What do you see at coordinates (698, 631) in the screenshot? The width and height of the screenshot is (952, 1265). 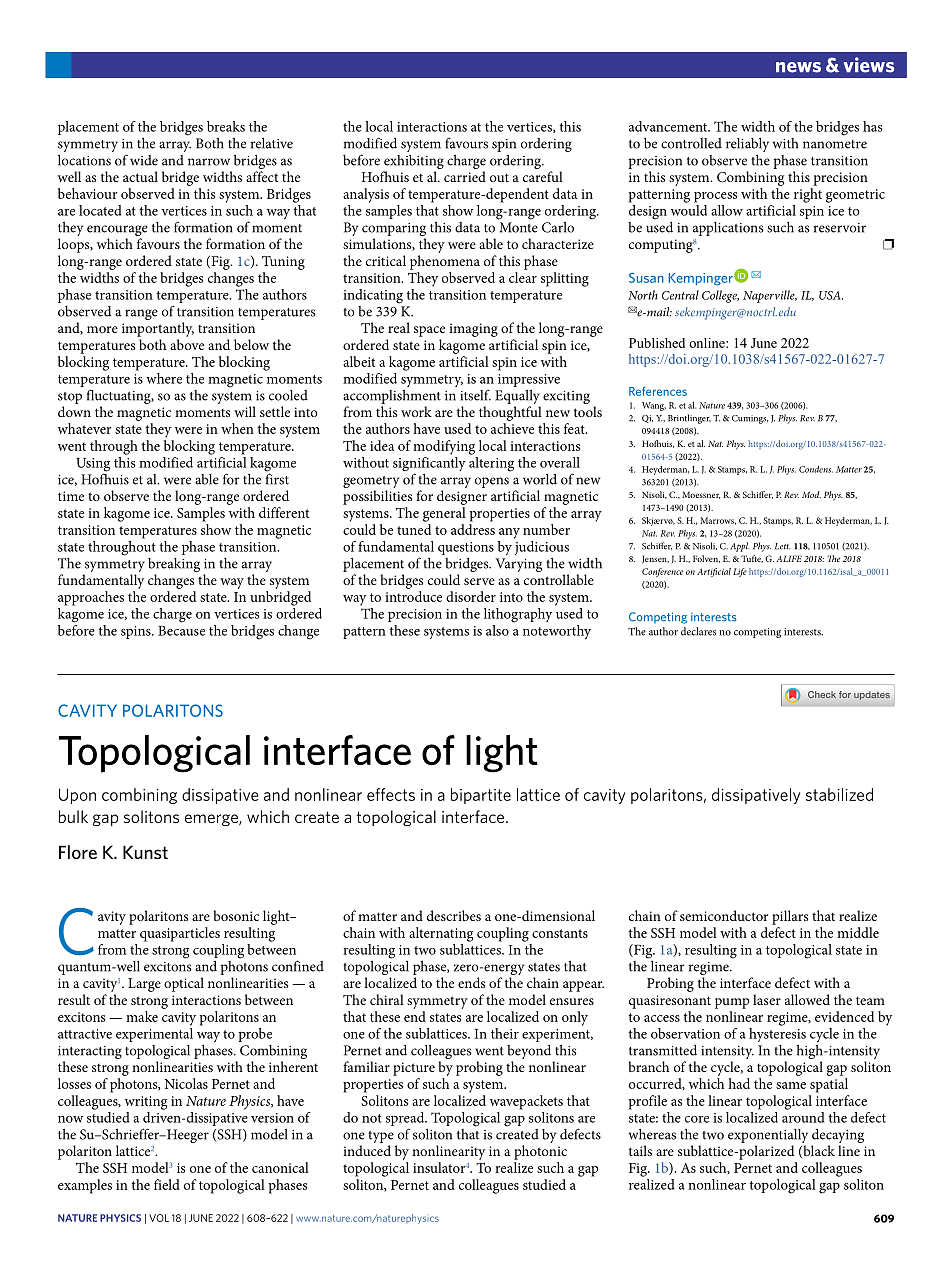 I see `declares` at bounding box center [698, 631].
